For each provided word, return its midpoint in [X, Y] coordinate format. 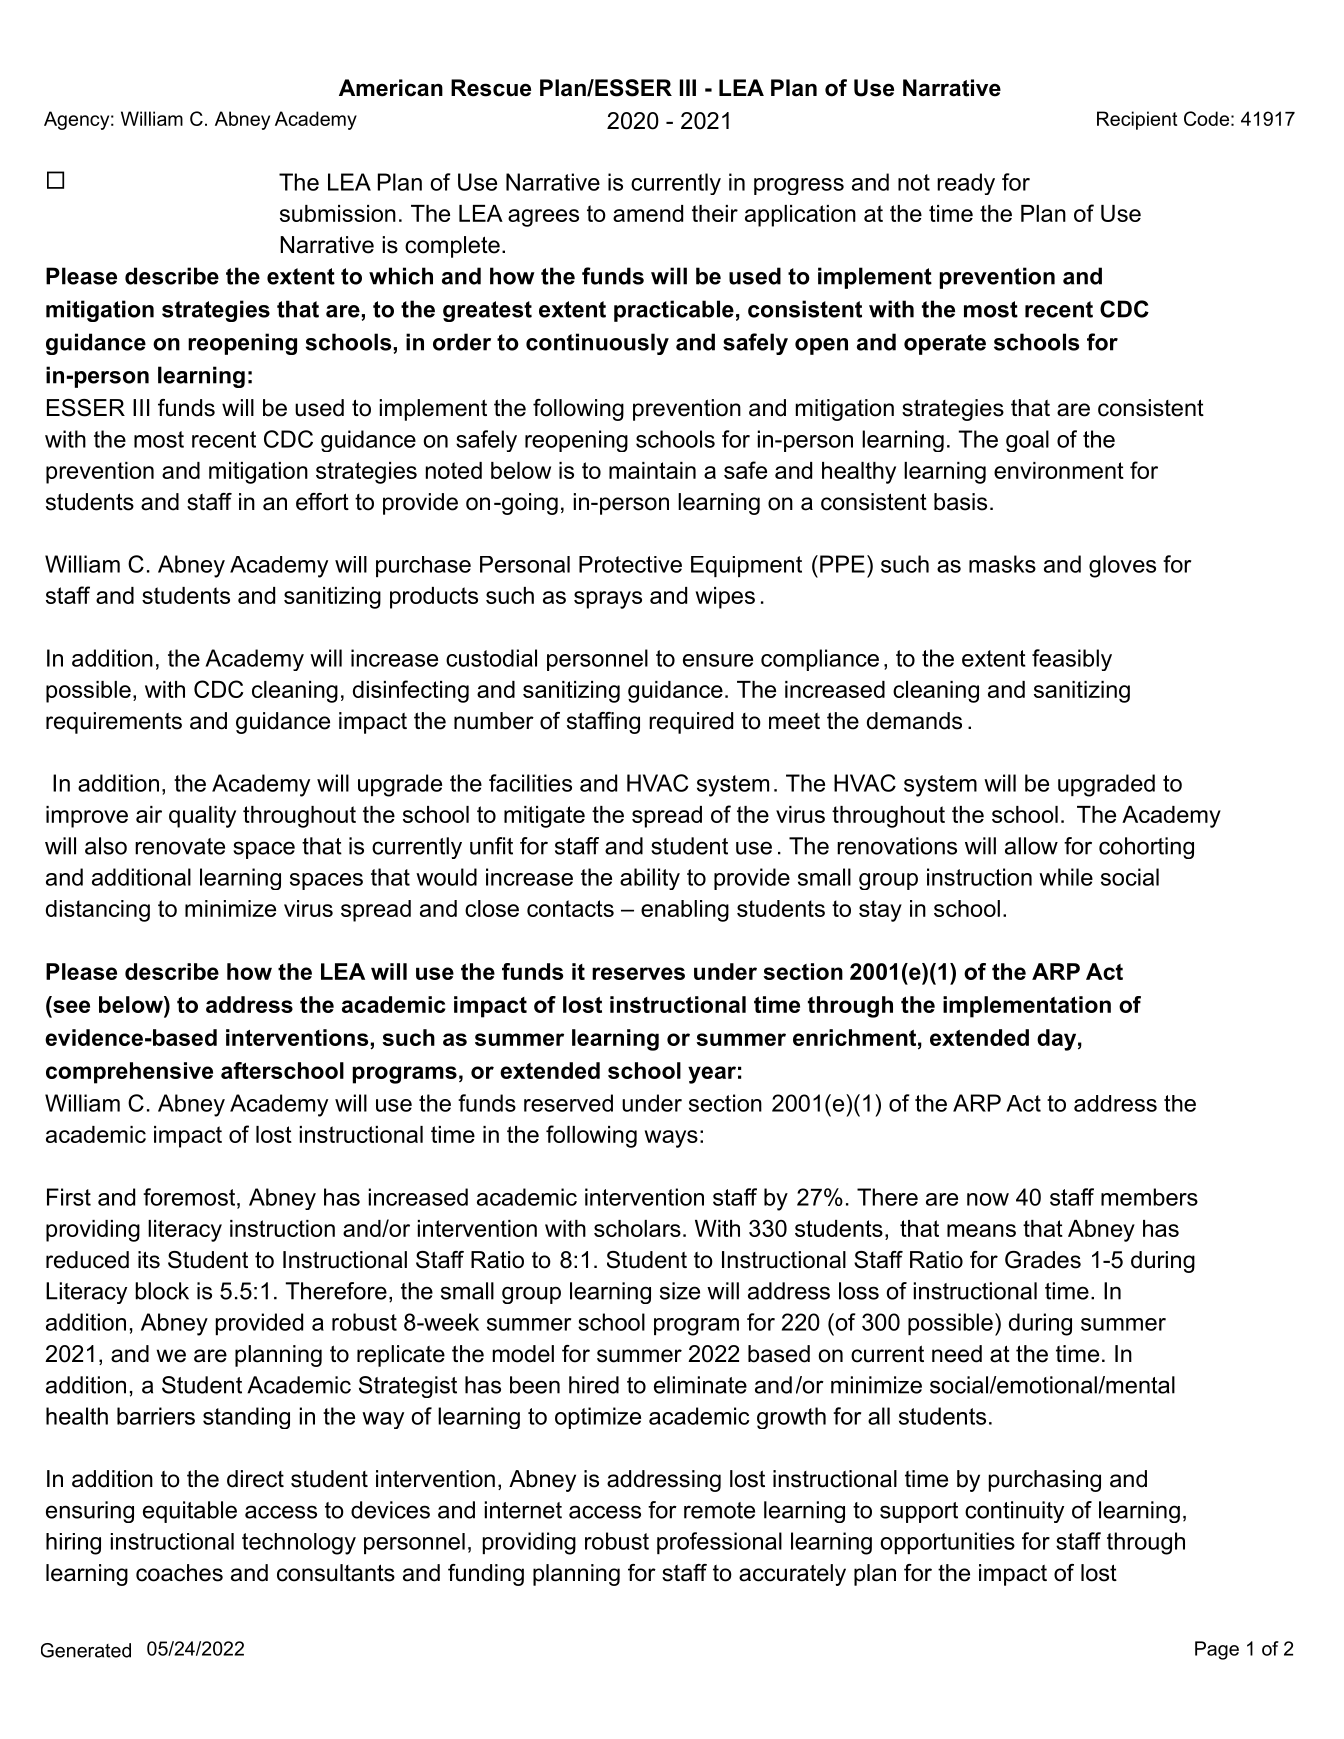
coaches [179, 1573]
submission [338, 213]
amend [648, 213]
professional [719, 1543]
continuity [1014, 1512]
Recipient [1137, 120]
